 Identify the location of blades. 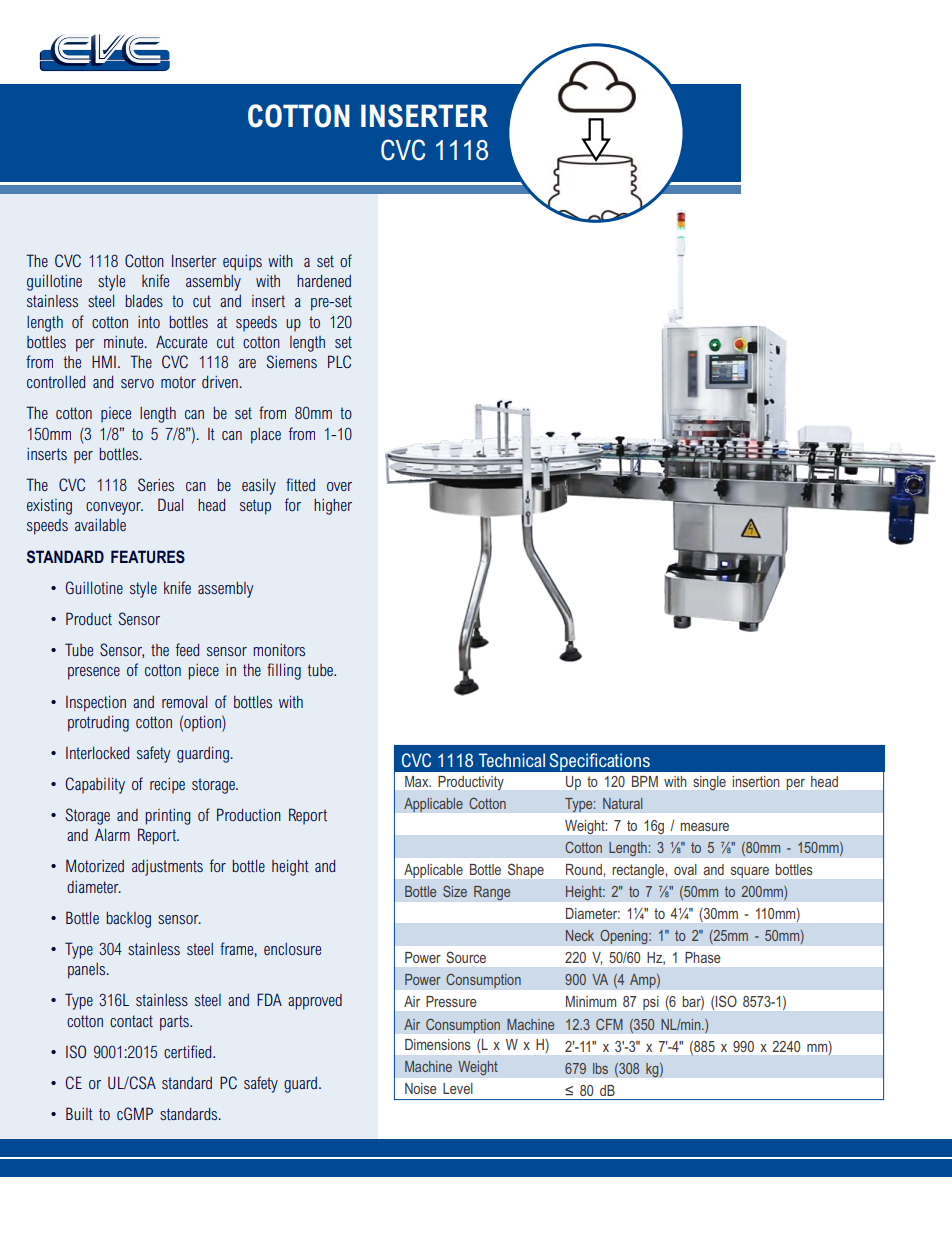
(144, 301).
